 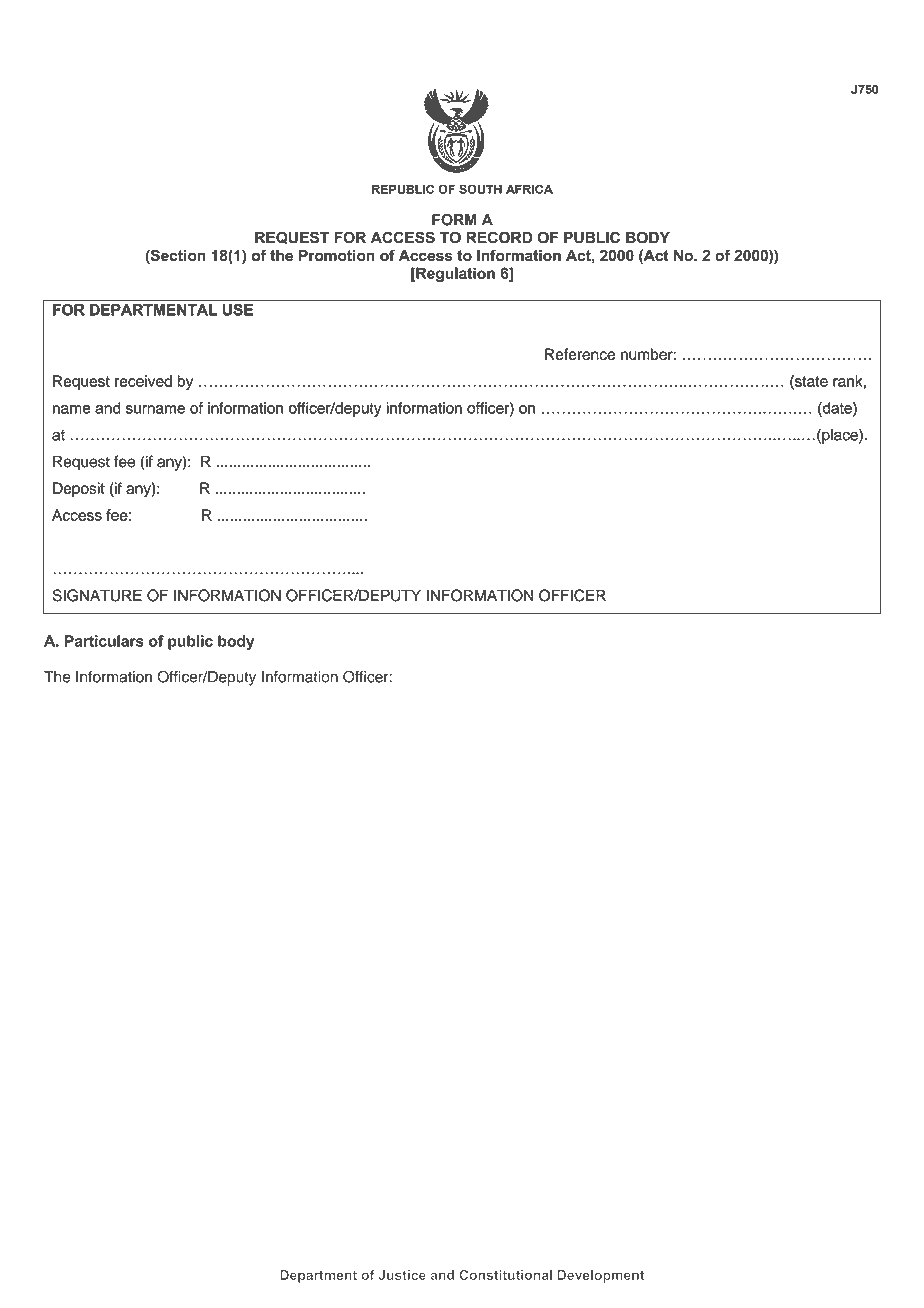 I want to click on Reference, so click(x=580, y=354).
